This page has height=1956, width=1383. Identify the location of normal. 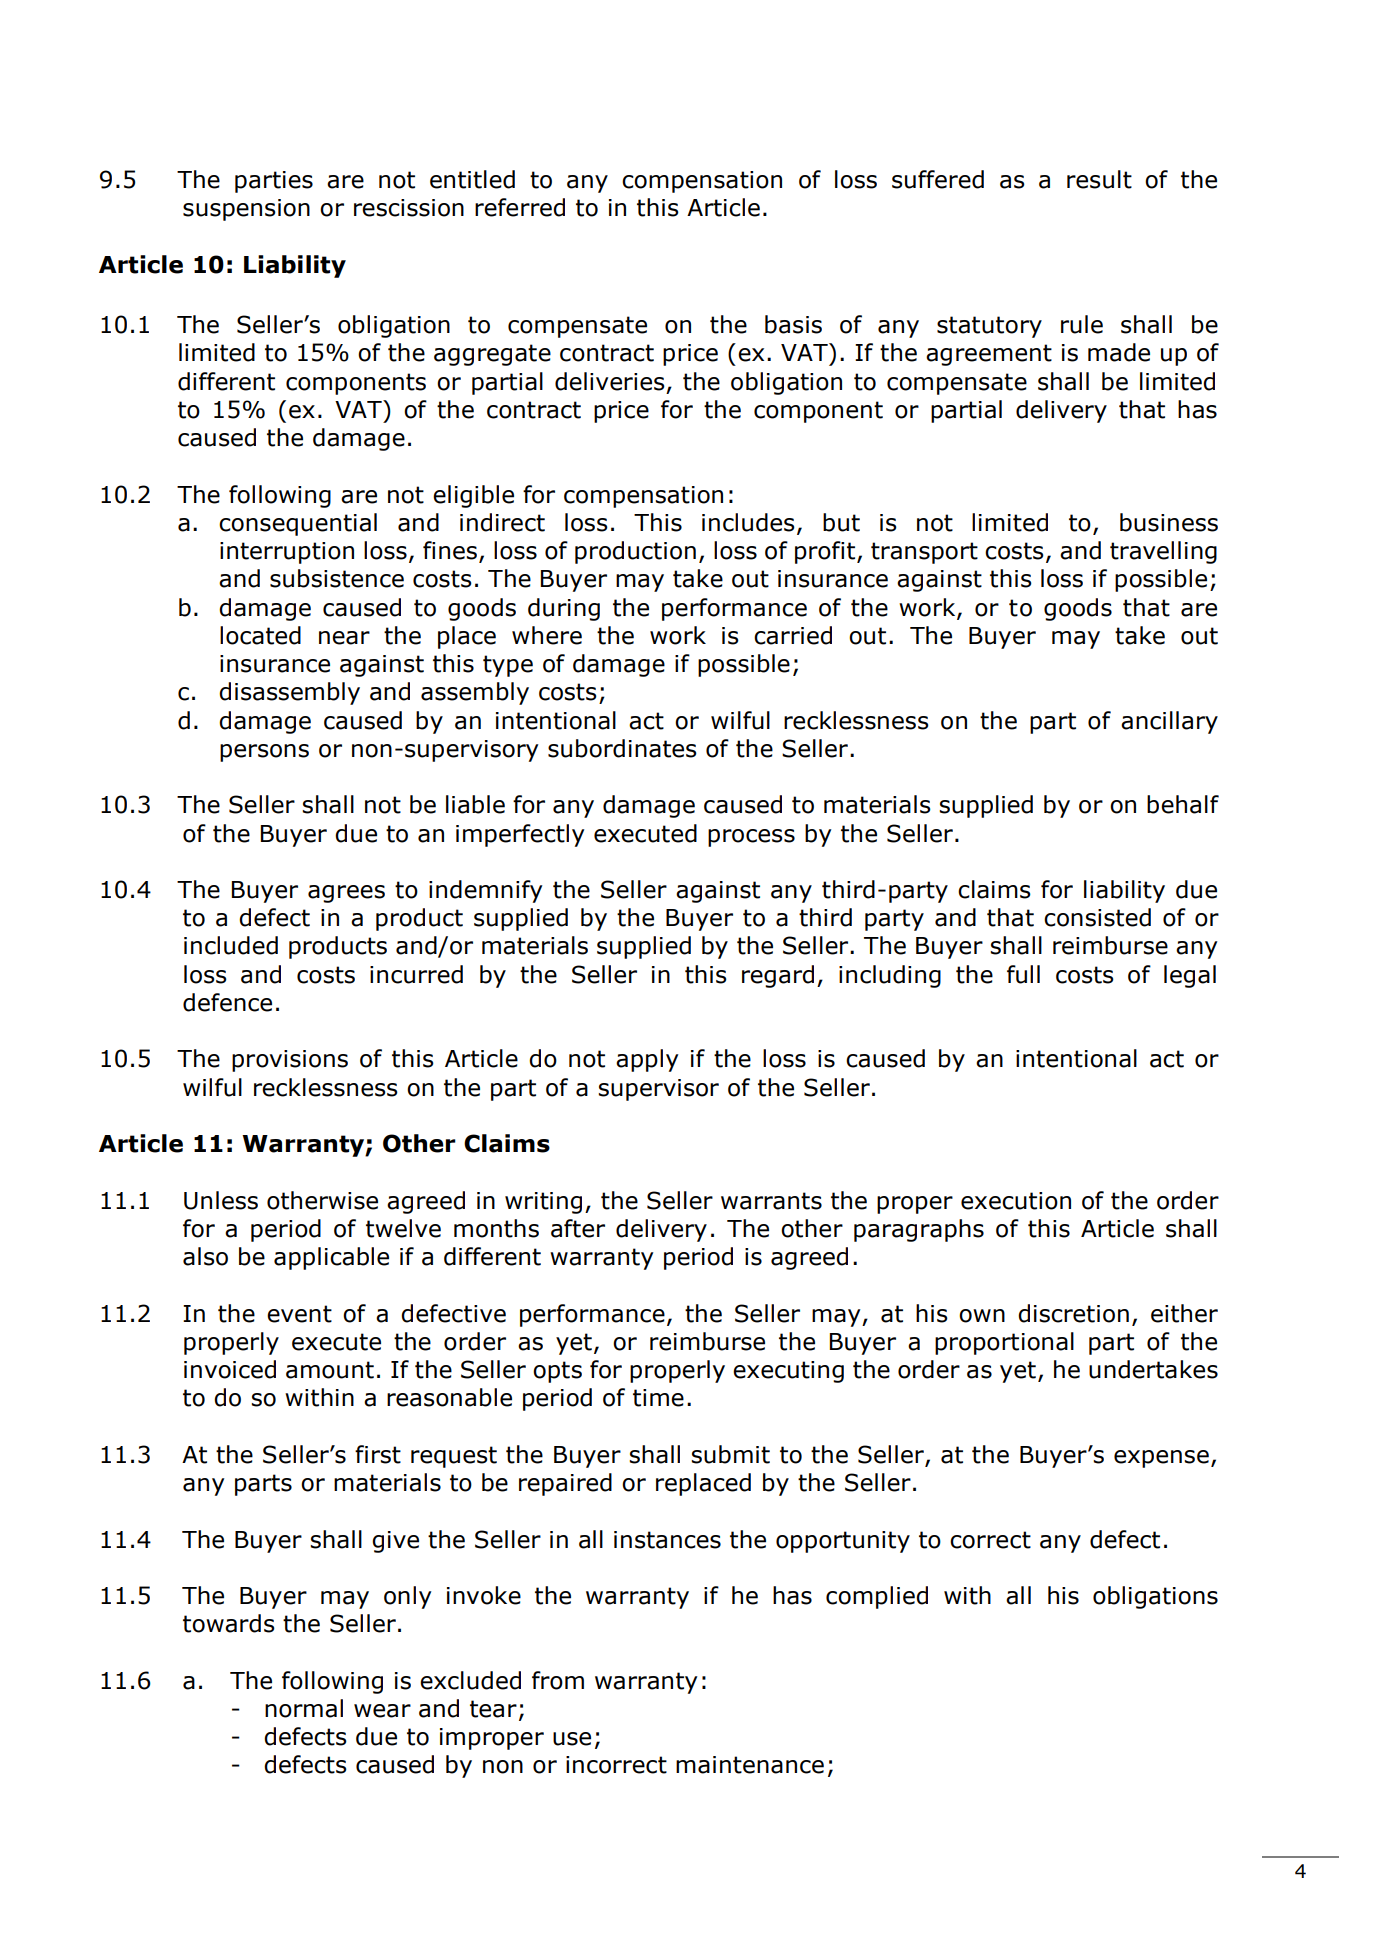
(304, 1708).
